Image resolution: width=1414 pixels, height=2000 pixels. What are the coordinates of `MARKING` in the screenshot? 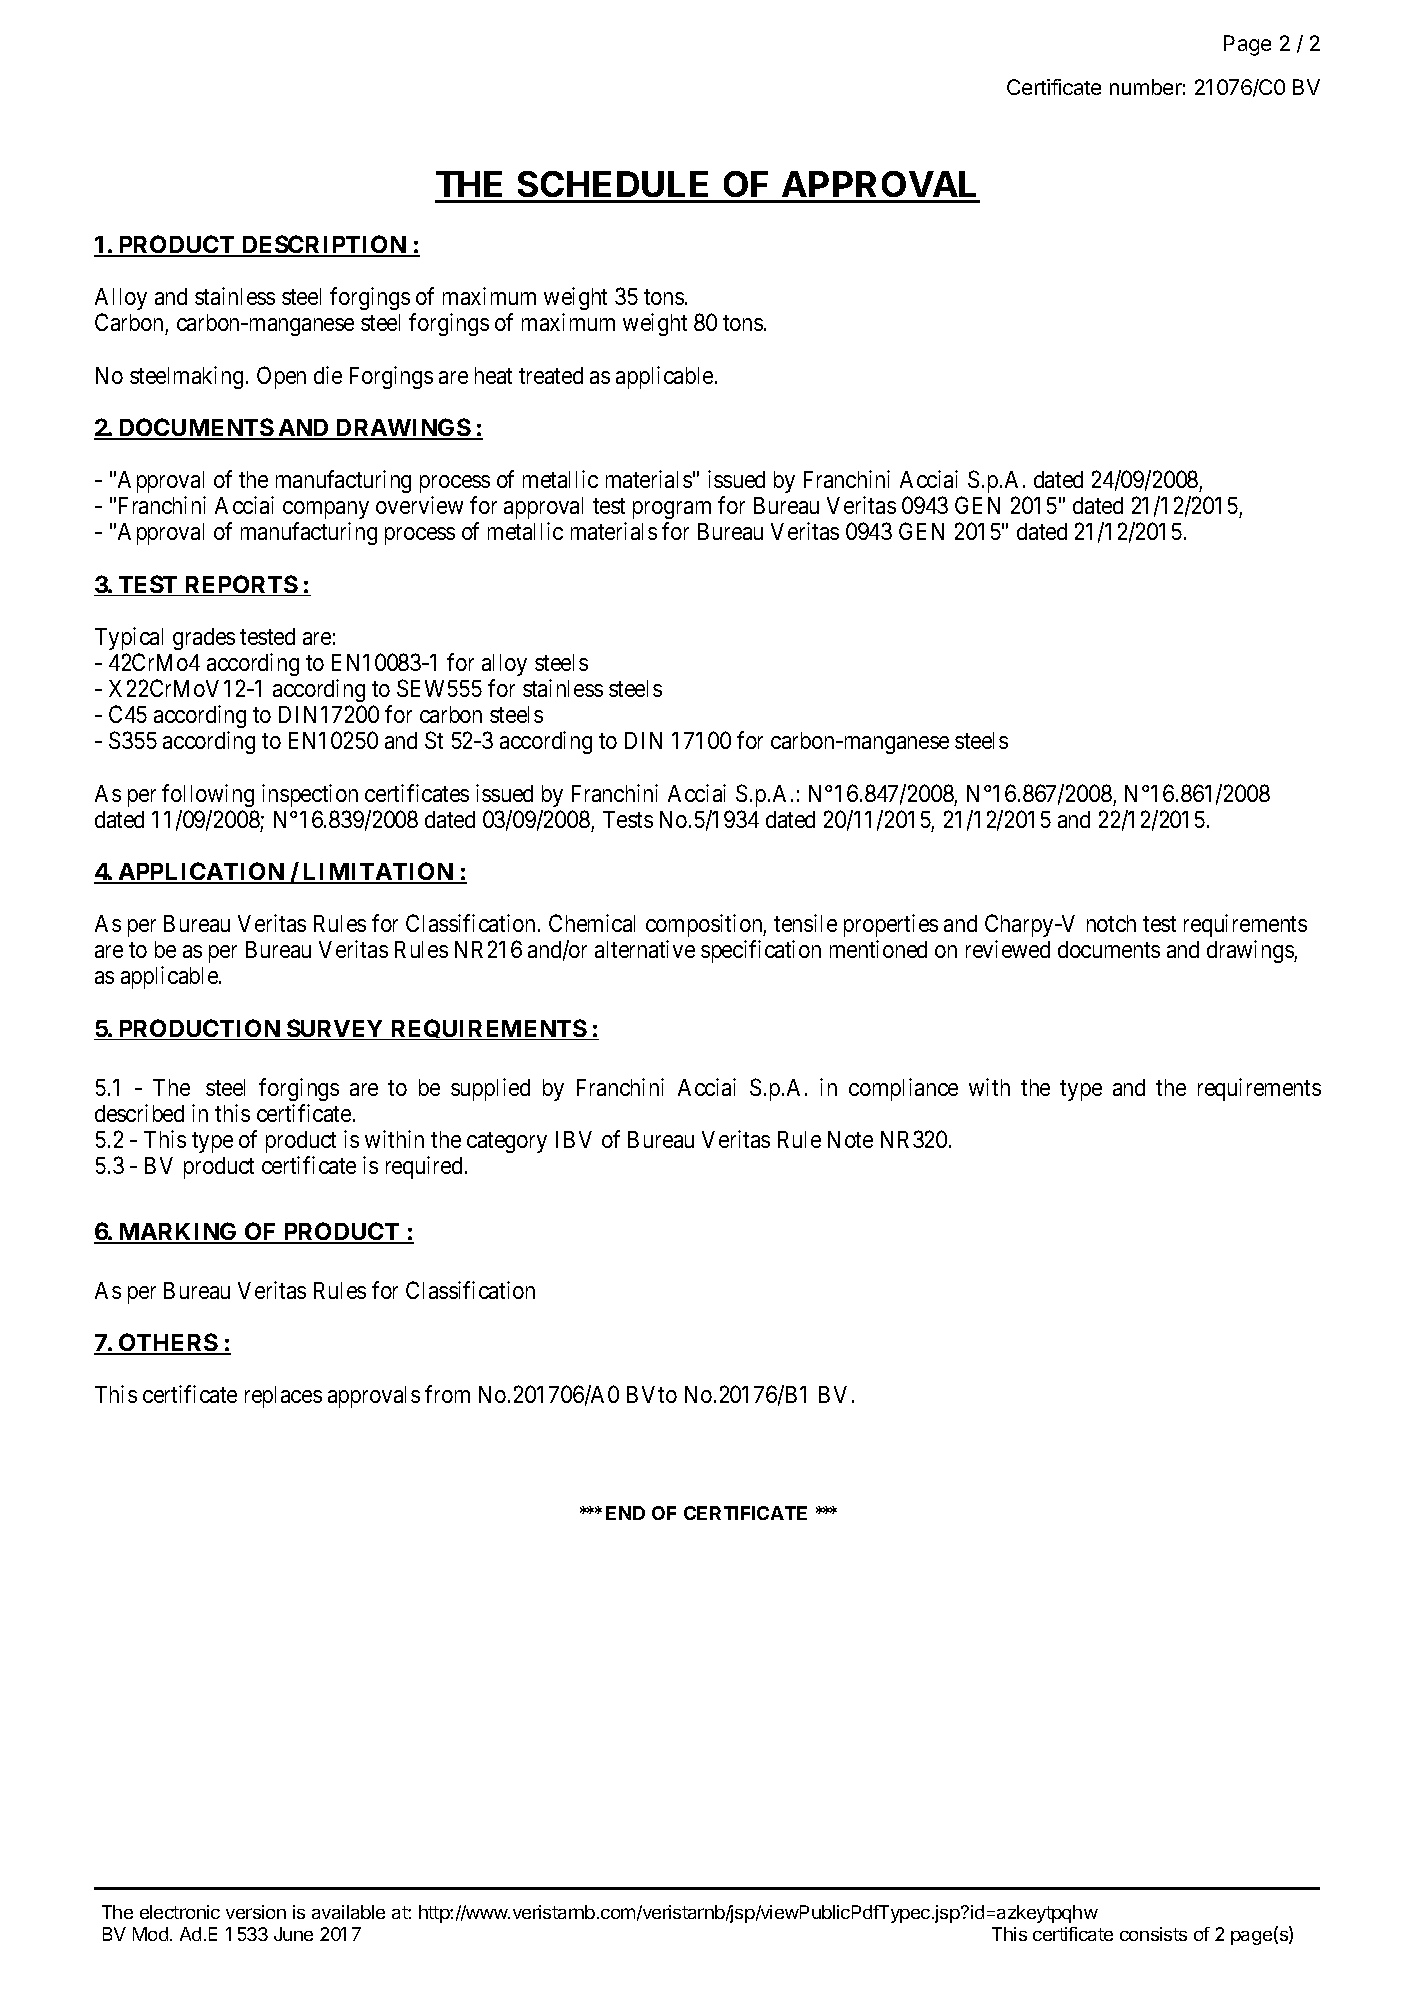 It's located at (178, 1232).
